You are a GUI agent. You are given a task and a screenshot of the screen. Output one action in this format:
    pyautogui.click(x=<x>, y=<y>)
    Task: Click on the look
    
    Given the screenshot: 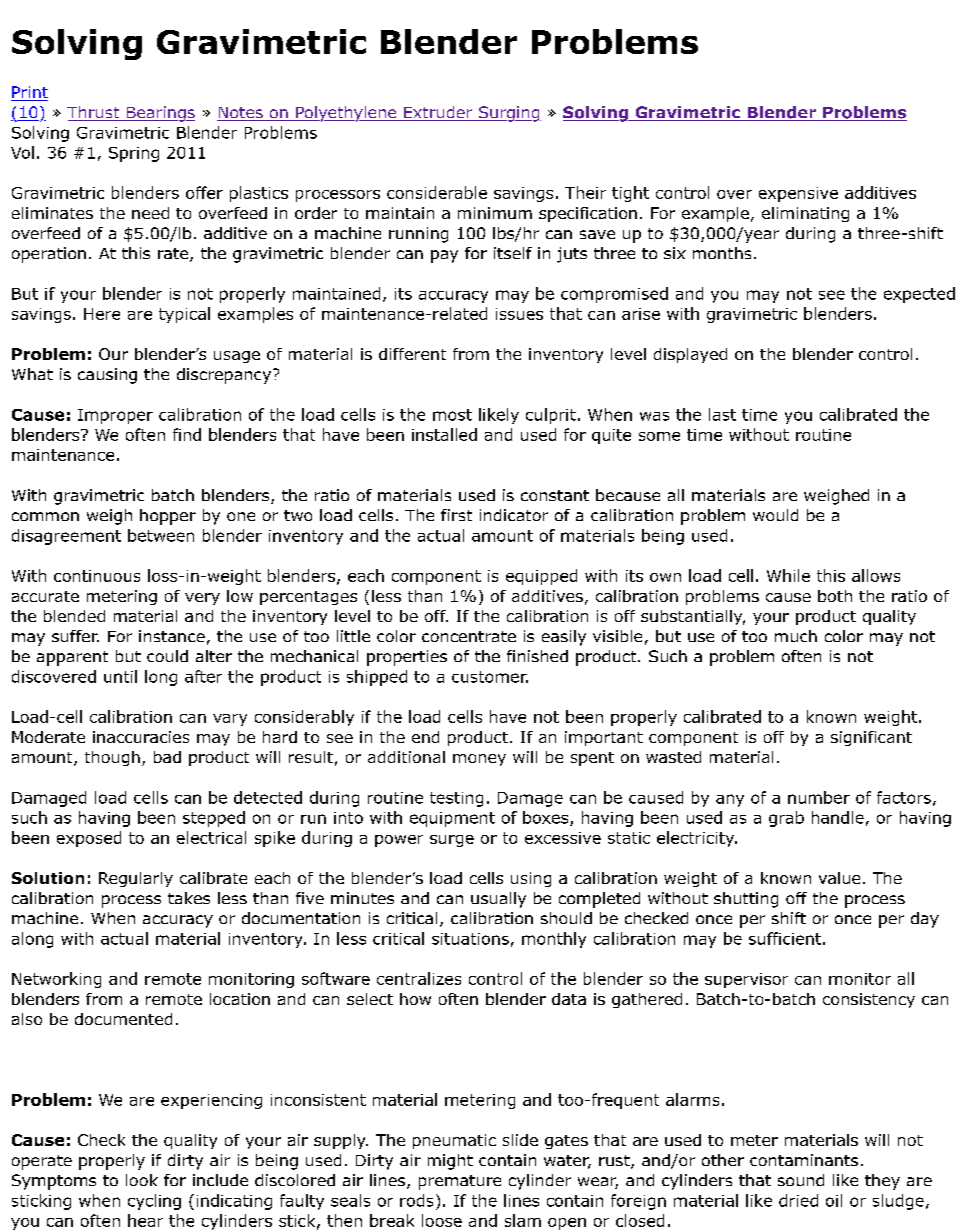 What is the action you would take?
    pyautogui.click(x=142, y=1180)
